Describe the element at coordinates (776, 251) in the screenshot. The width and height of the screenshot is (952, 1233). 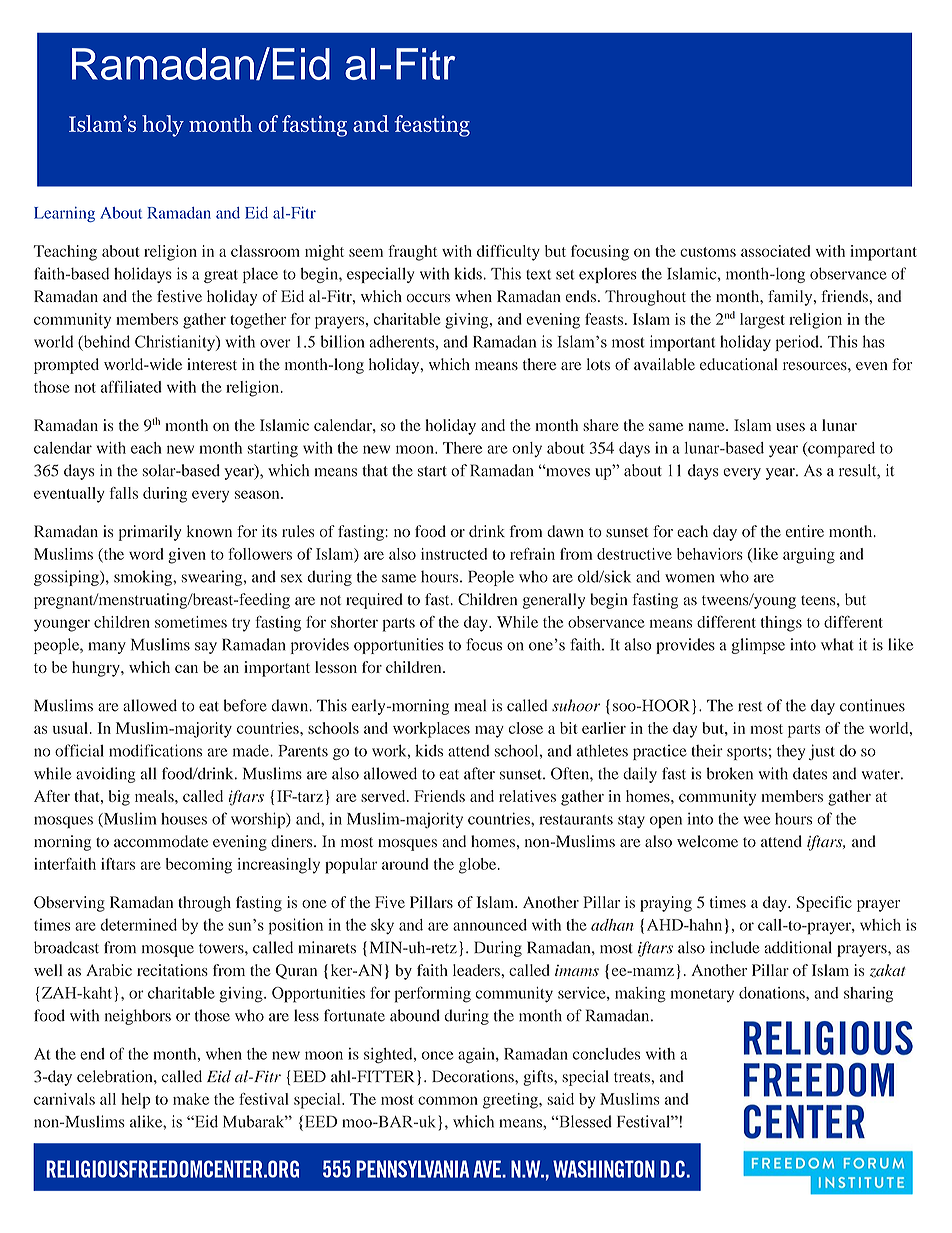
I see `associated` at that location.
